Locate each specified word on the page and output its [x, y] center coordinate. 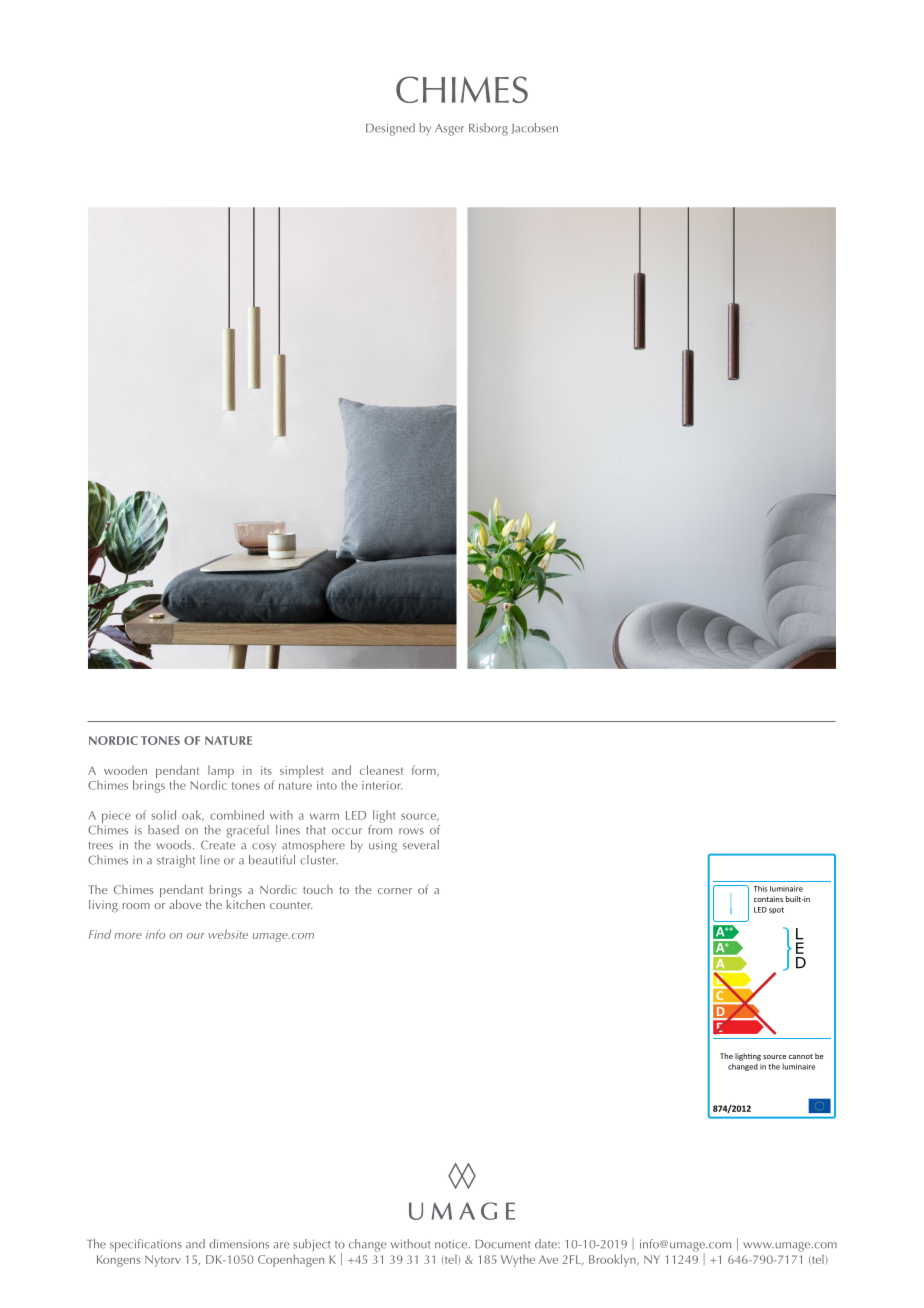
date [547, 1244]
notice [452, 1244]
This [761, 889]
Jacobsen [534, 128]
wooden [125, 770]
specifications [146, 1245]
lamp [221, 771]
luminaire [786, 889]
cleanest [381, 770]
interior [382, 785]
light [384, 816]
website [228, 934]
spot [776, 910]
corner [395, 891]
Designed [390, 129]
